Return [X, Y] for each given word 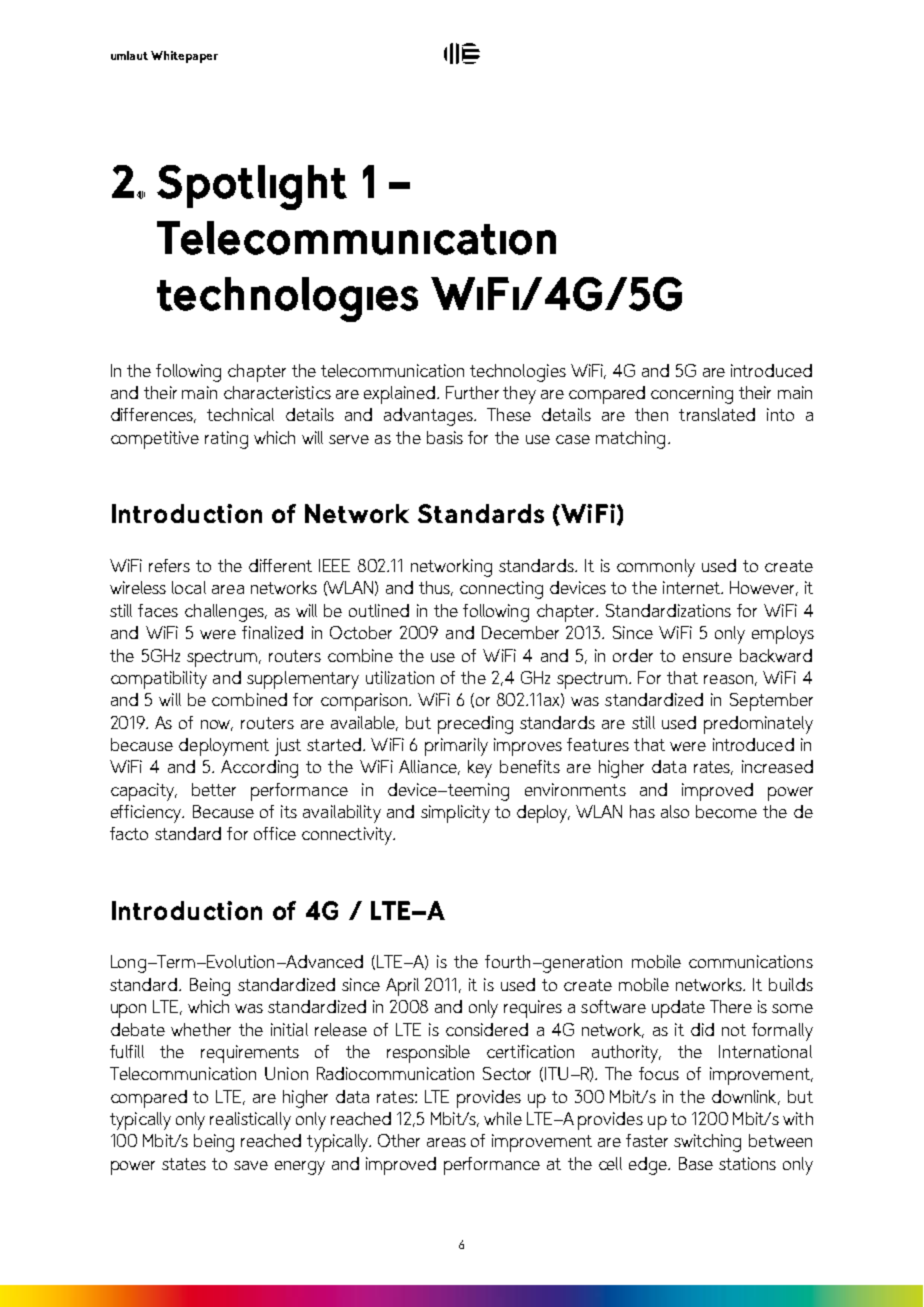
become [726, 811]
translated [717, 414]
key [480, 769]
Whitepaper [184, 57]
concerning [692, 395]
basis [445, 437]
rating [226, 440]
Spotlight [252, 187]
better [214, 789]
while [503, 1118]
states [184, 1164]
